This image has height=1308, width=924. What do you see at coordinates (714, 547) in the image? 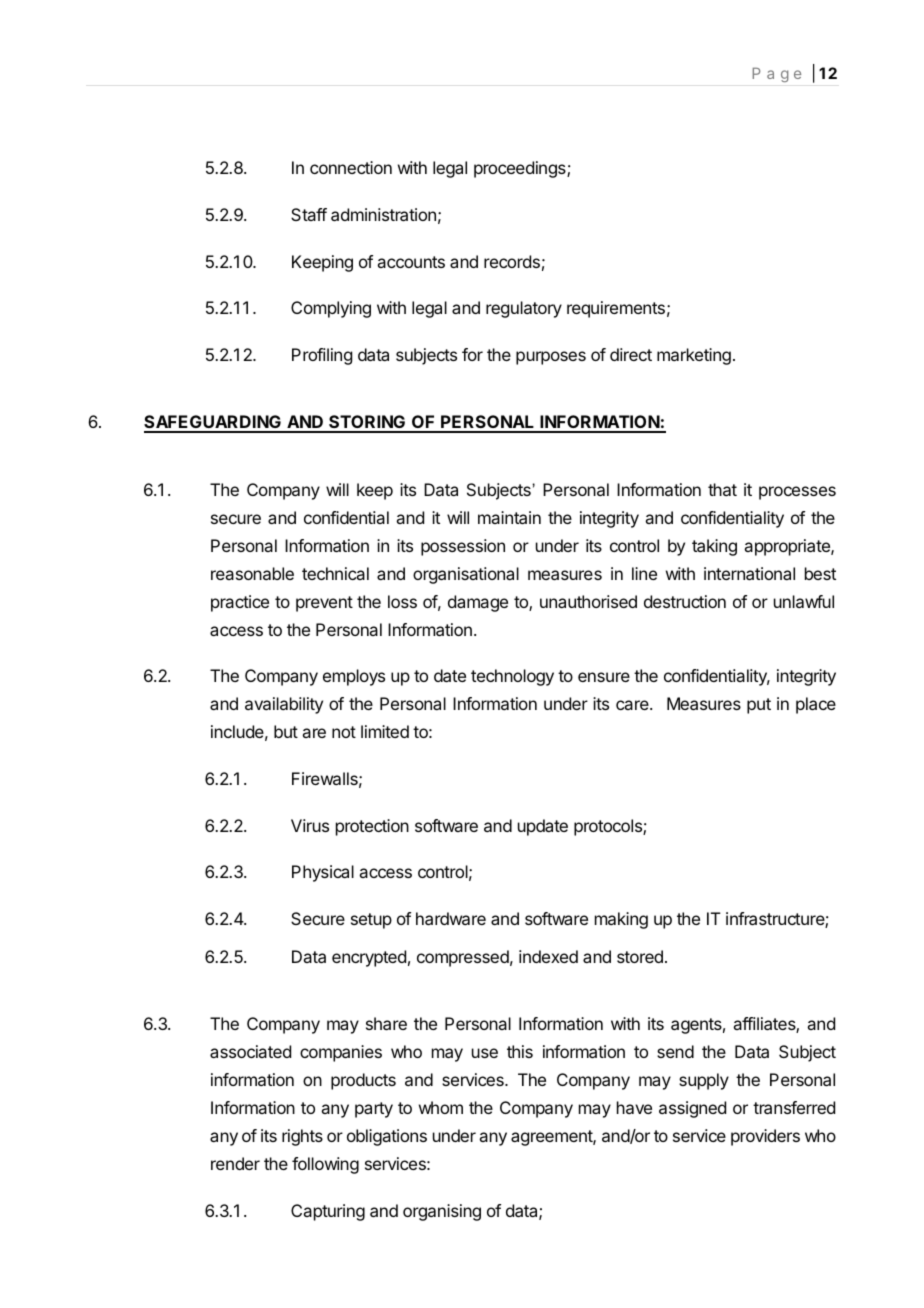
I see `taking` at bounding box center [714, 547].
